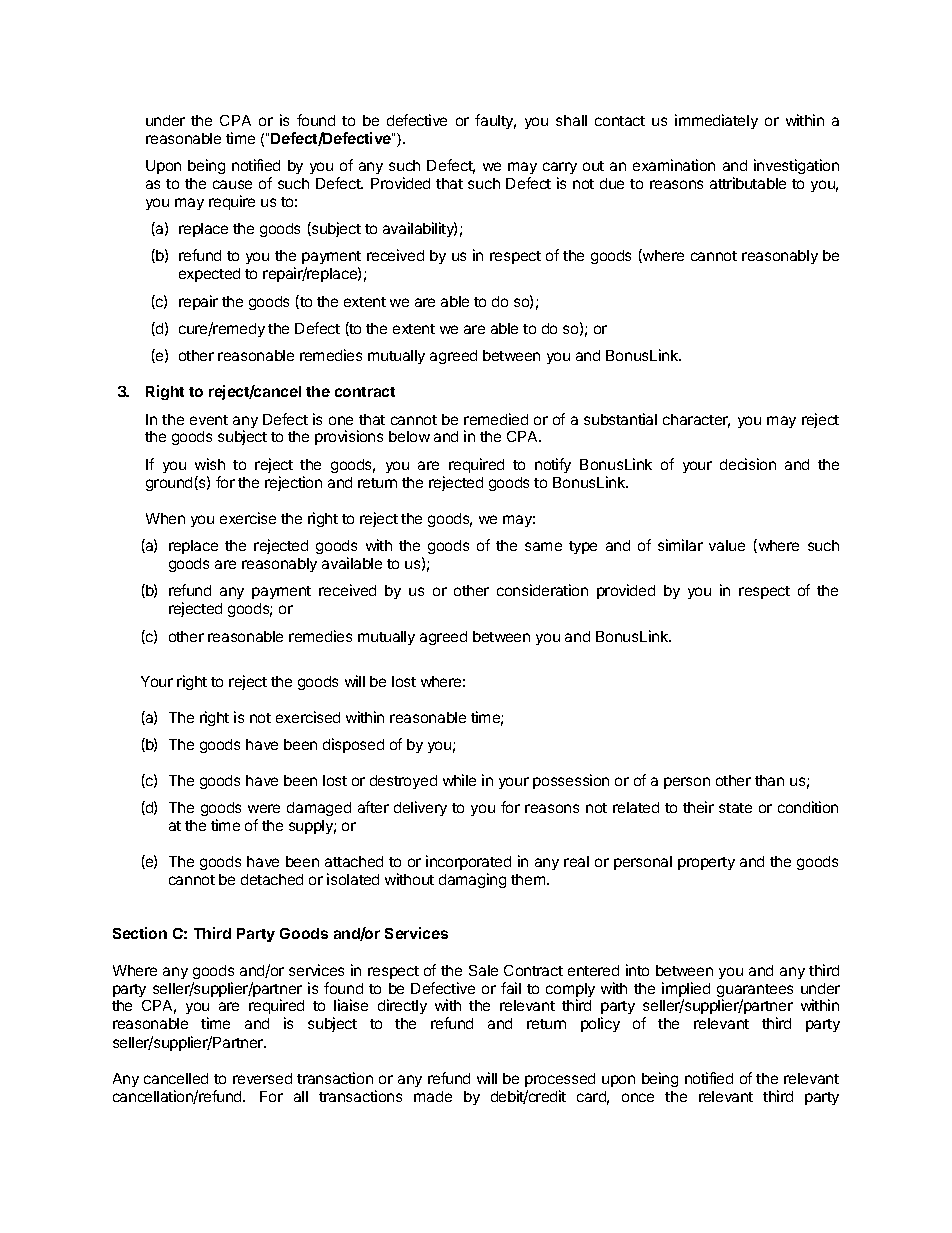 Image resolution: width=952 pixels, height=1233 pixels. What do you see at coordinates (496, 419) in the document?
I see `remedied` at bounding box center [496, 419].
